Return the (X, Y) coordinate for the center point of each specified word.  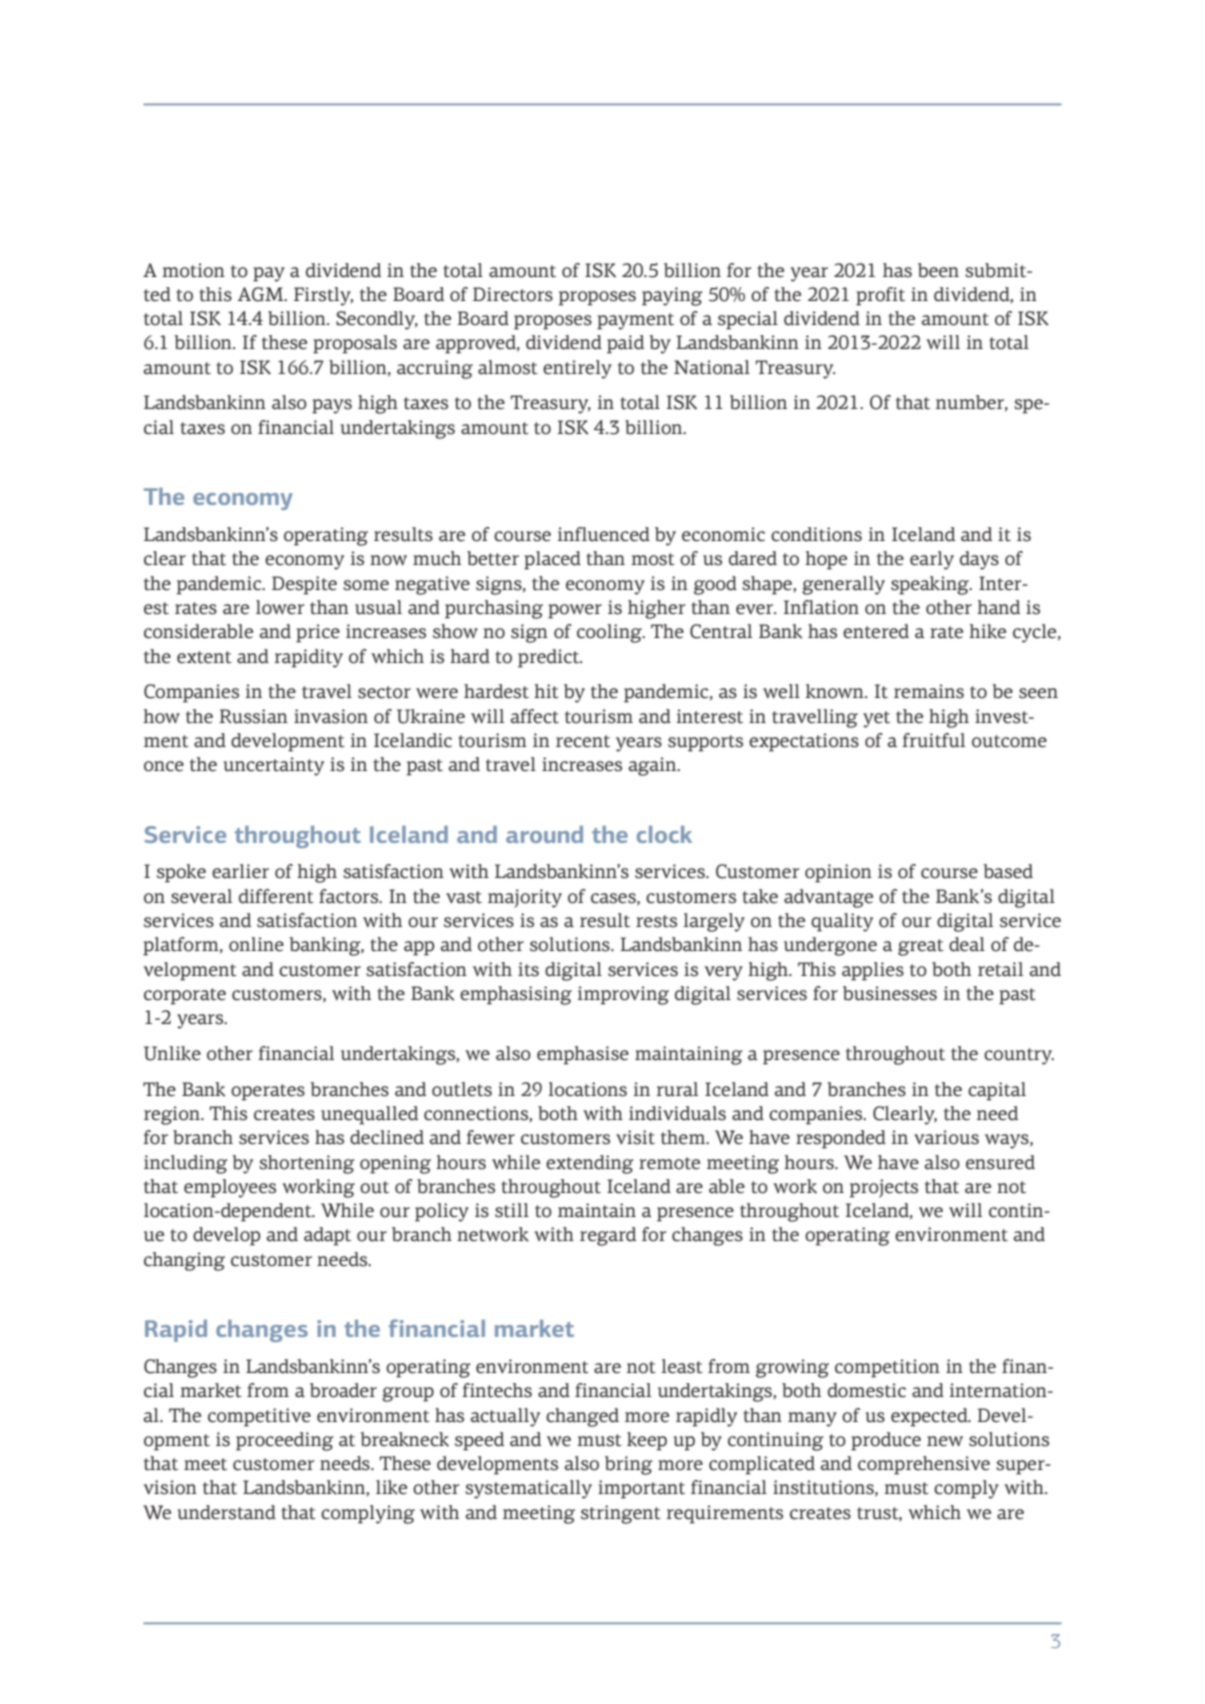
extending (589, 1164)
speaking (931, 585)
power (575, 611)
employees (230, 1188)
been (938, 270)
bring (628, 1465)
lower (280, 607)
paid (625, 344)
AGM (262, 294)
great (921, 947)
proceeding (284, 1441)
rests (656, 921)
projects (884, 1188)
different (276, 896)
